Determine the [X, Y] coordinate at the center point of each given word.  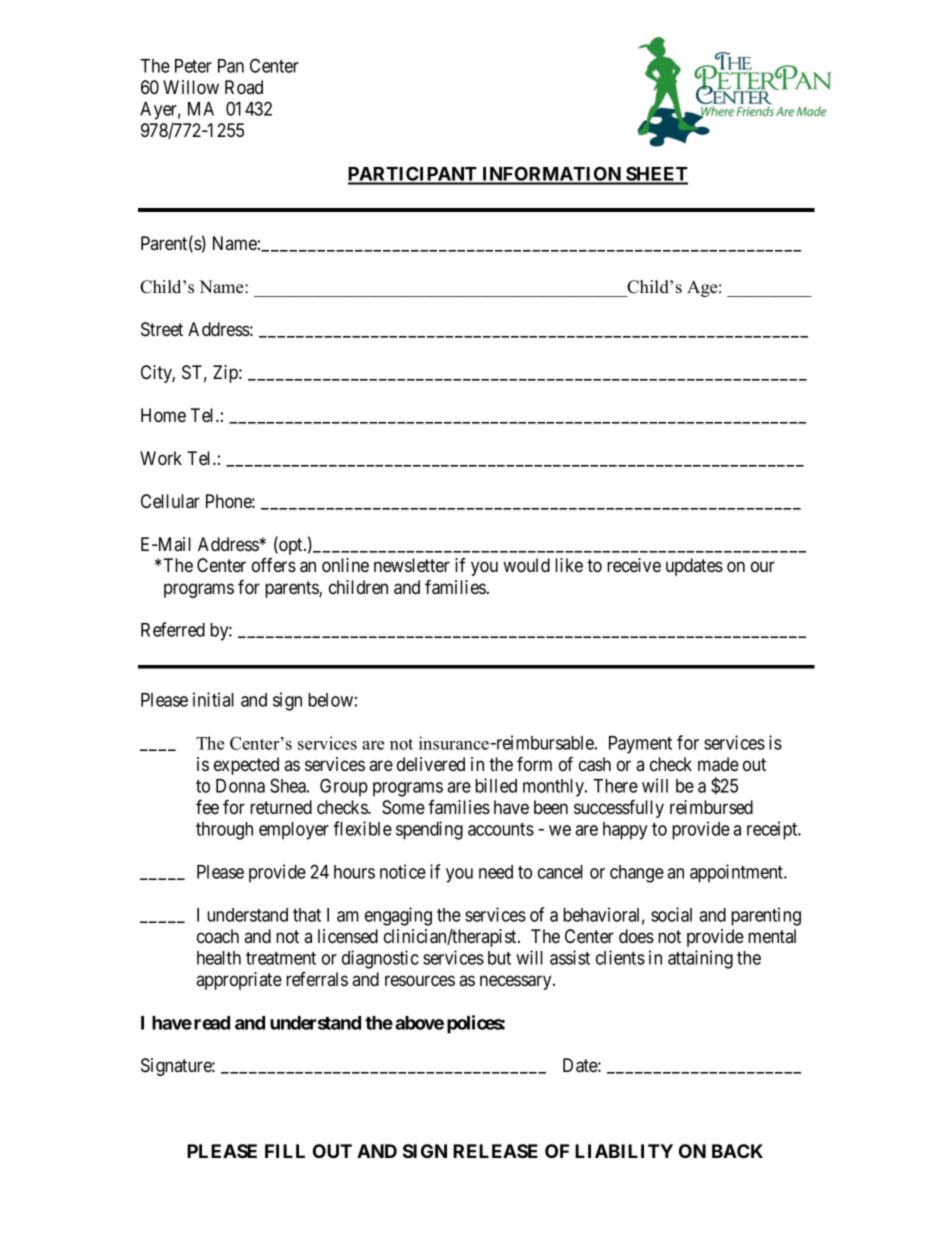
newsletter [412, 565]
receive [634, 565]
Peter [193, 66]
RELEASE [495, 1151]
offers [274, 565]
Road [244, 87]
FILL [285, 1151]
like [569, 565]
